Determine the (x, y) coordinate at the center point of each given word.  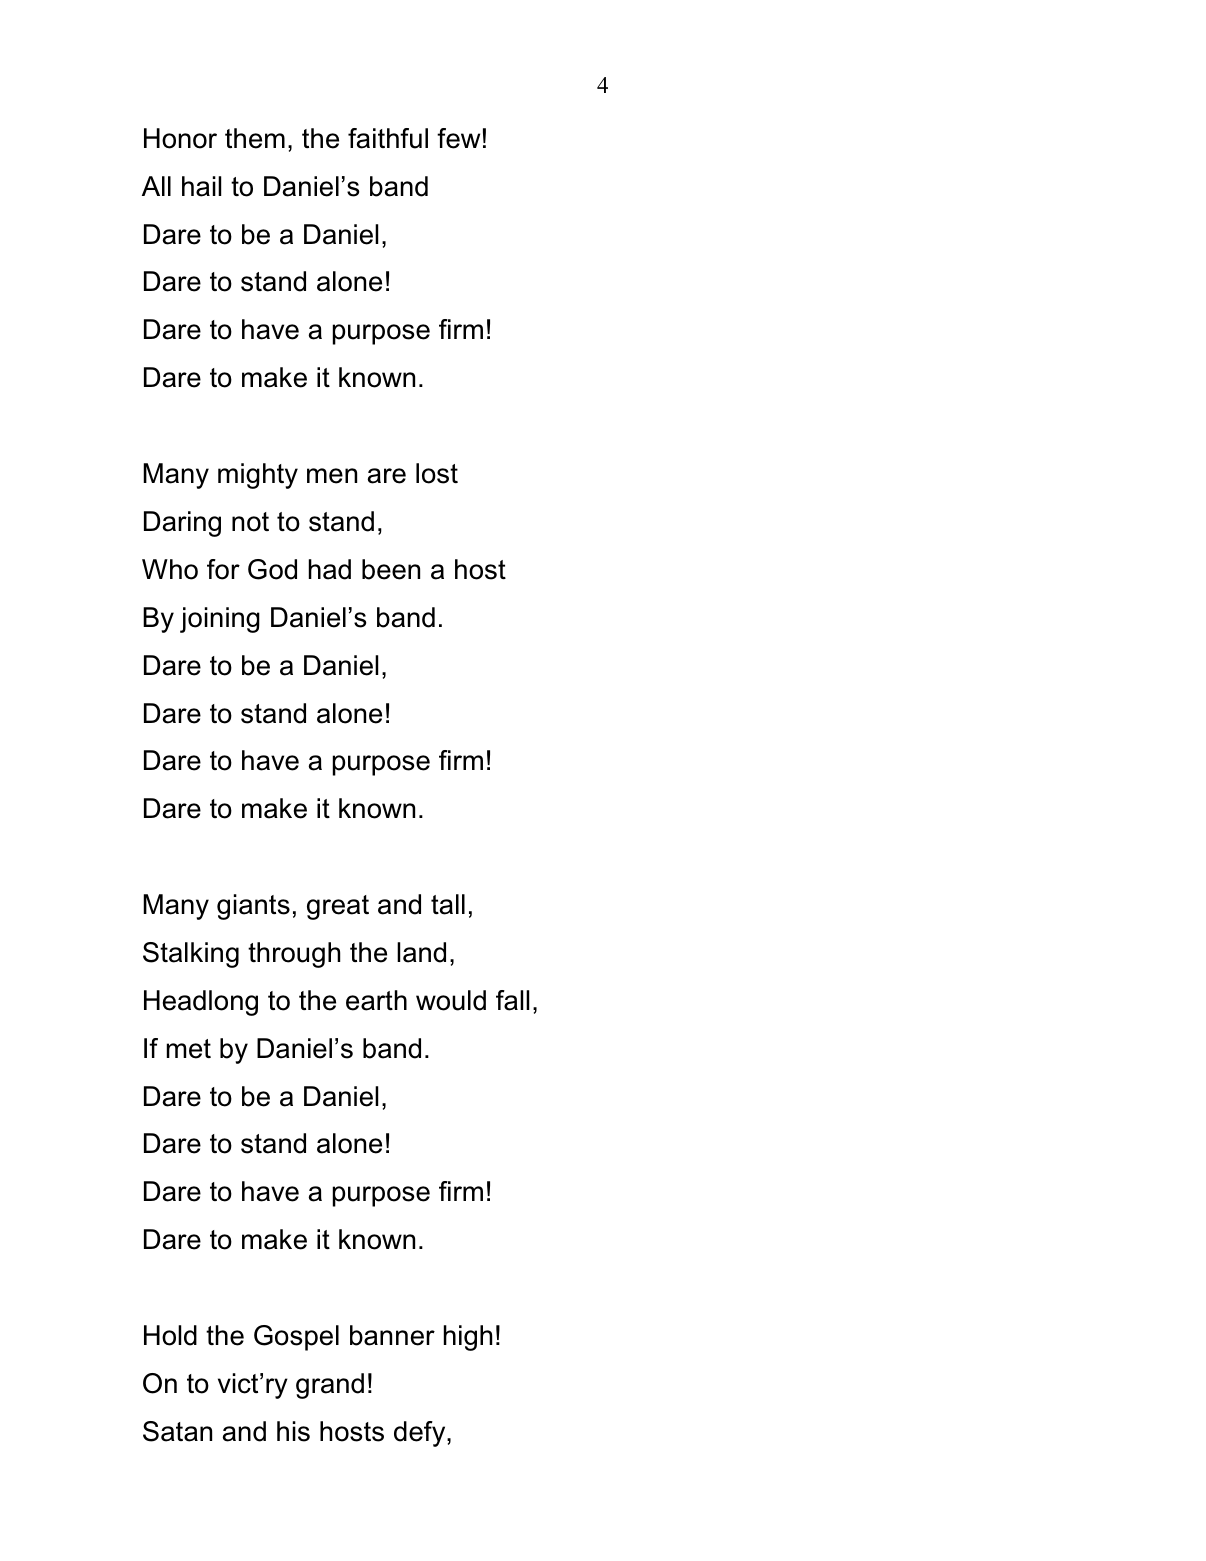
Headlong (201, 1003)
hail (201, 186)
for (223, 569)
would (451, 1000)
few (458, 138)
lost (437, 473)
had (330, 569)
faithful (388, 138)
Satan (177, 1431)
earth (376, 1000)
